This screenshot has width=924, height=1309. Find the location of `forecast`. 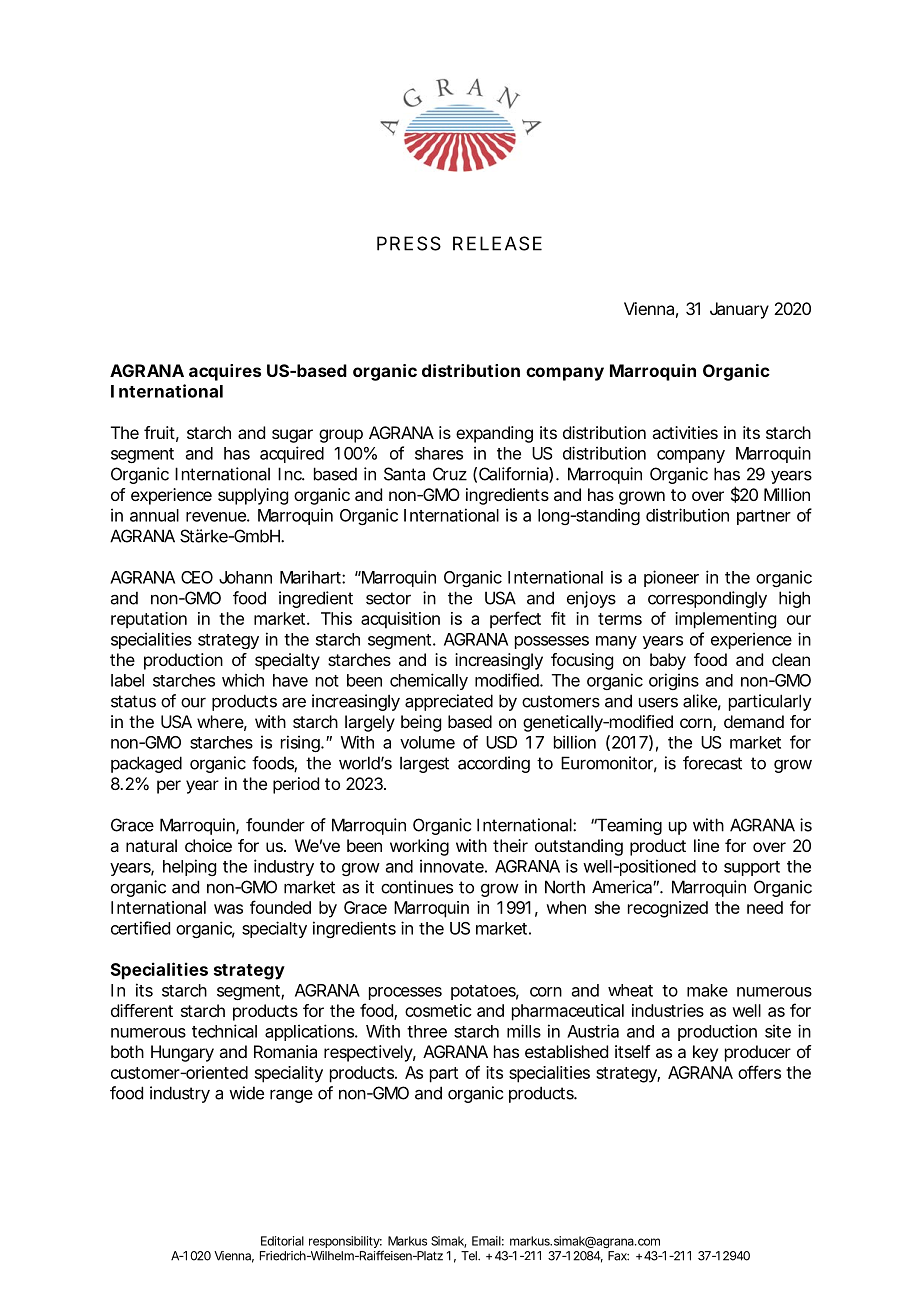

forecast is located at coordinates (712, 763).
